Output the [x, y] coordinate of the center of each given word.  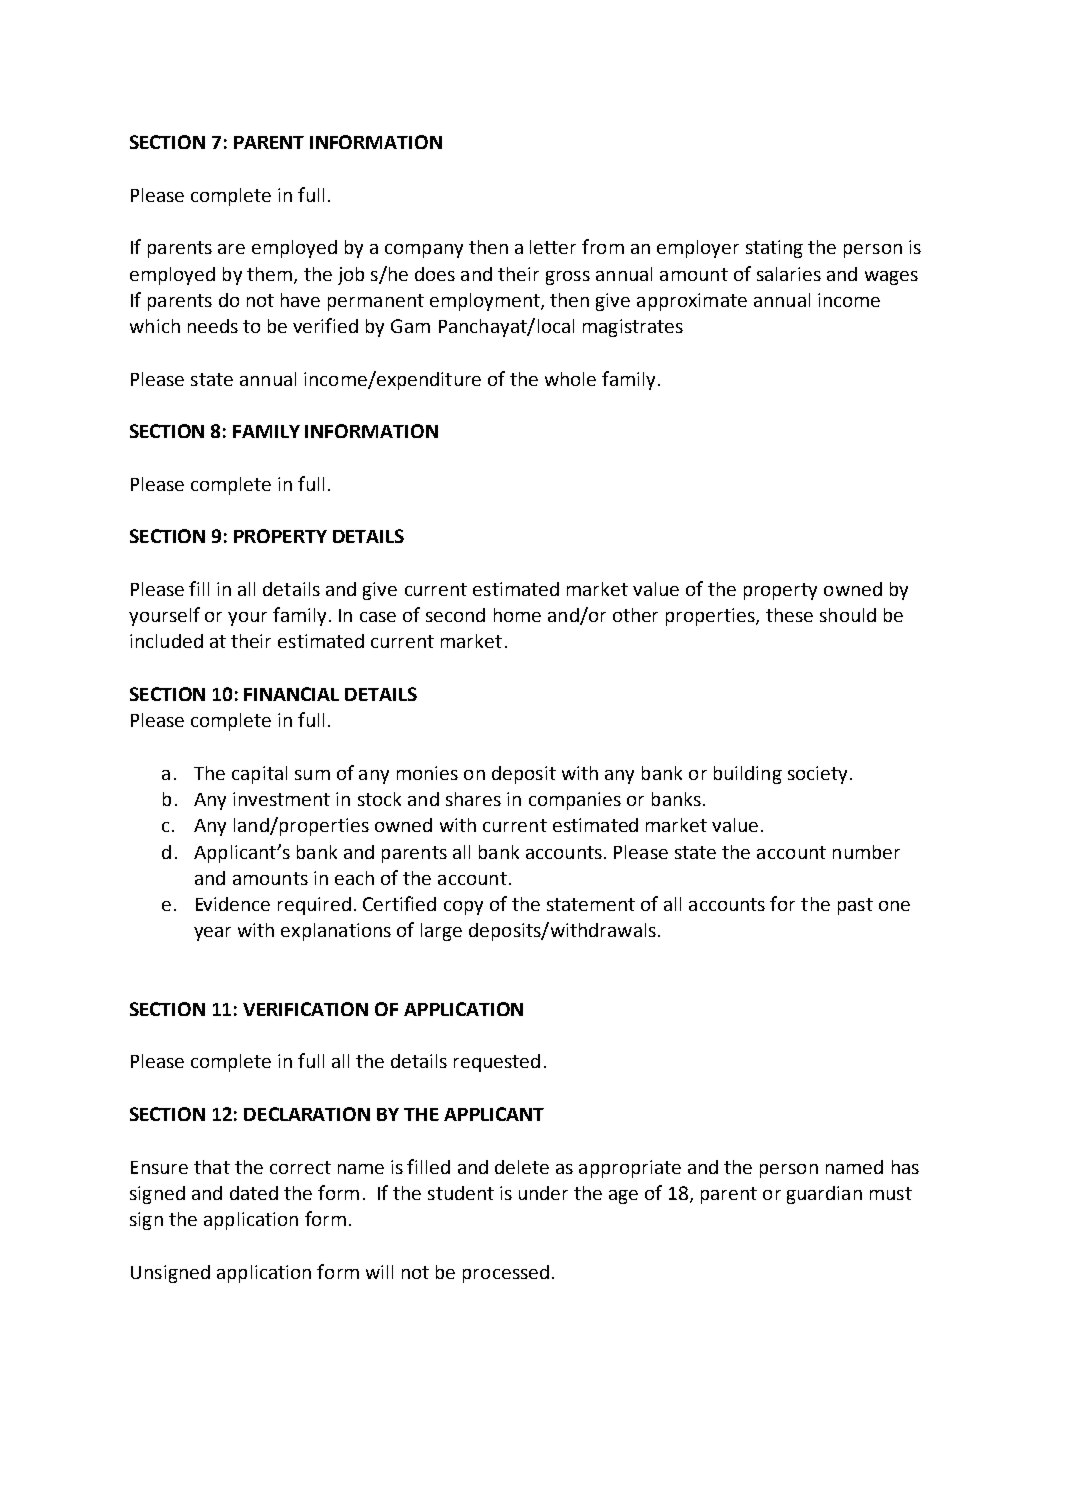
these [789, 615]
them [269, 274]
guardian [824, 1195]
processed [506, 1274]
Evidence [233, 904]
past [855, 906]
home [517, 615]
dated [254, 1193]
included [166, 641]
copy [463, 908]
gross [568, 278]
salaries [789, 274]
